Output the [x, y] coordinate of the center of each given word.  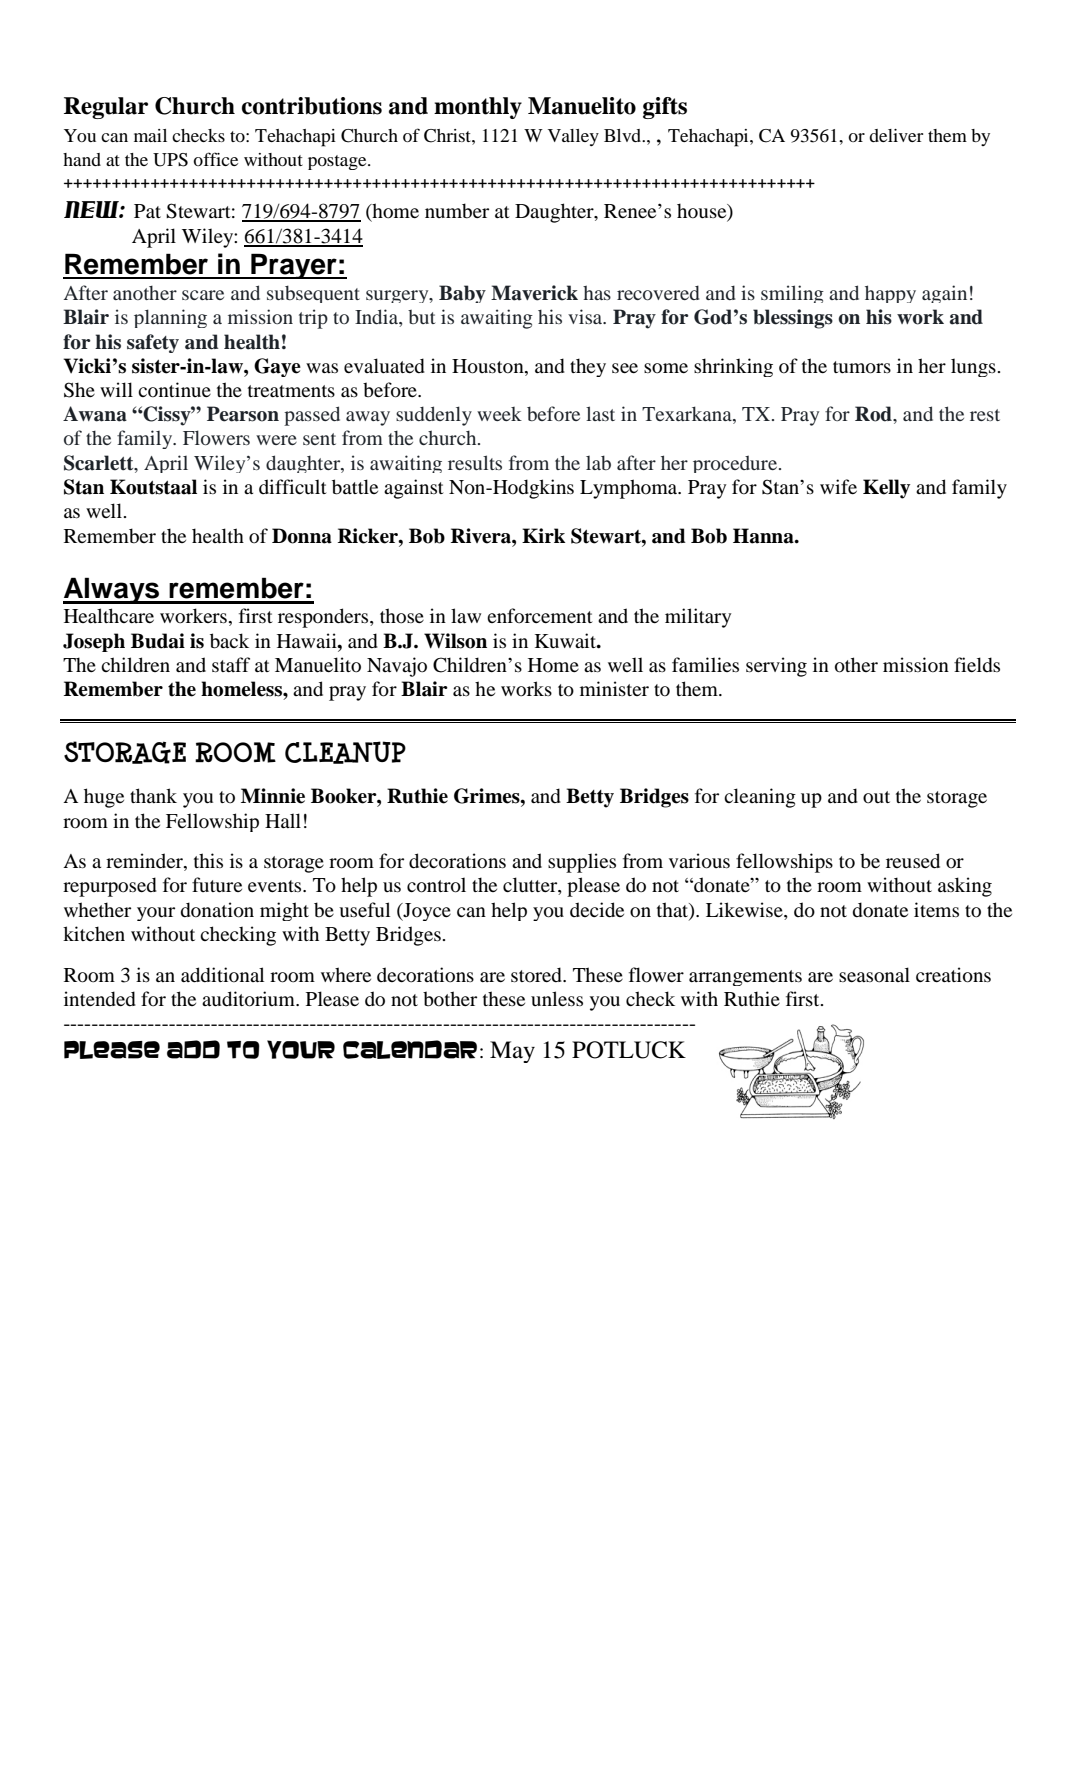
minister [614, 688]
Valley [573, 137]
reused [913, 861]
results [475, 462]
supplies [582, 863]
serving [776, 667]
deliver [896, 135]
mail [150, 135]
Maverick [534, 293]
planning [170, 318]
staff [231, 664]
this [208, 860]
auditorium [249, 999]
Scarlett [100, 464]
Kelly [886, 489]
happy [890, 294]
